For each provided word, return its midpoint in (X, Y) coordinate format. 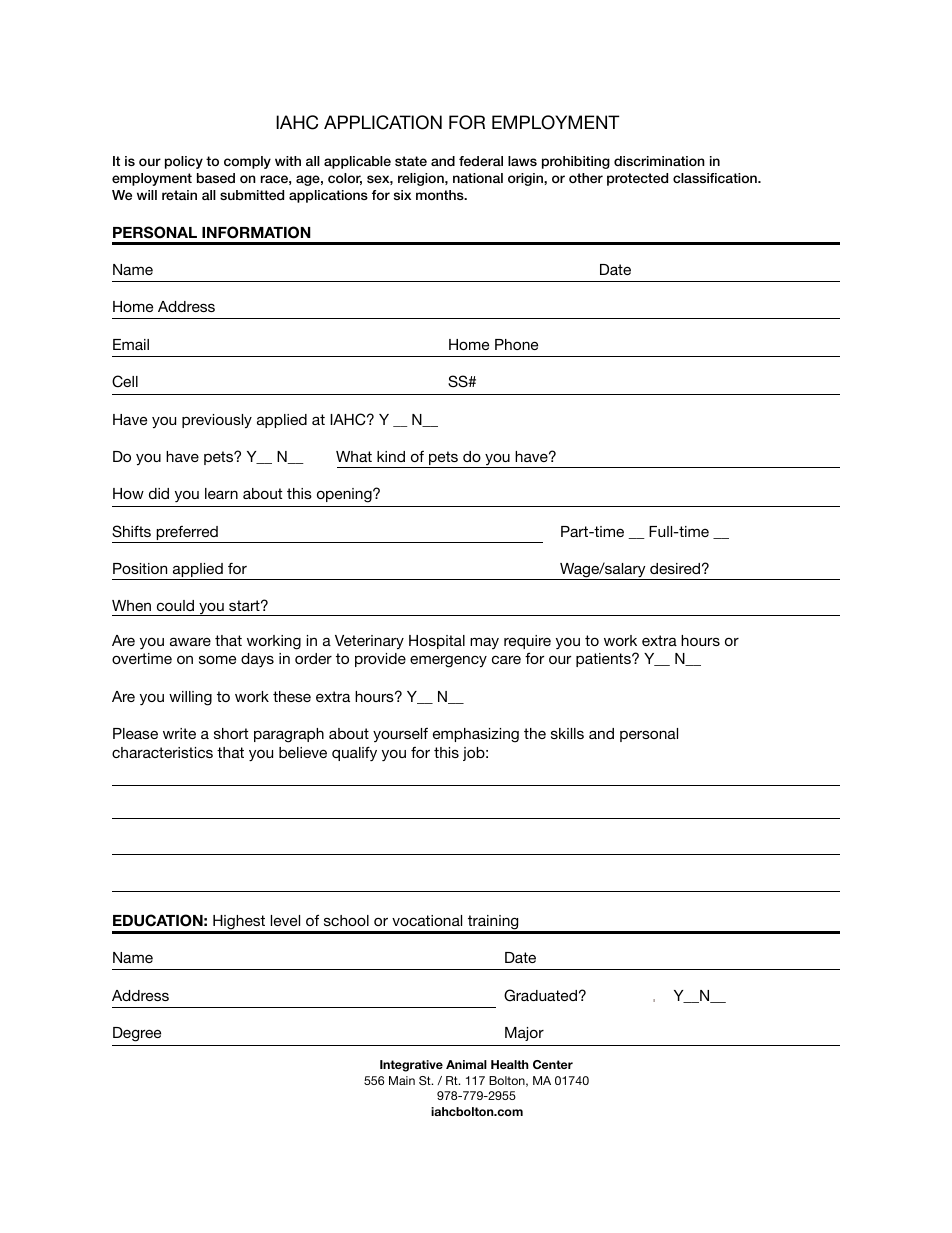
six (402, 195)
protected (637, 179)
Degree (137, 1034)
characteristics (162, 752)
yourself (400, 735)
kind (391, 456)
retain (179, 195)
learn (221, 493)
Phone (516, 344)
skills (567, 733)
